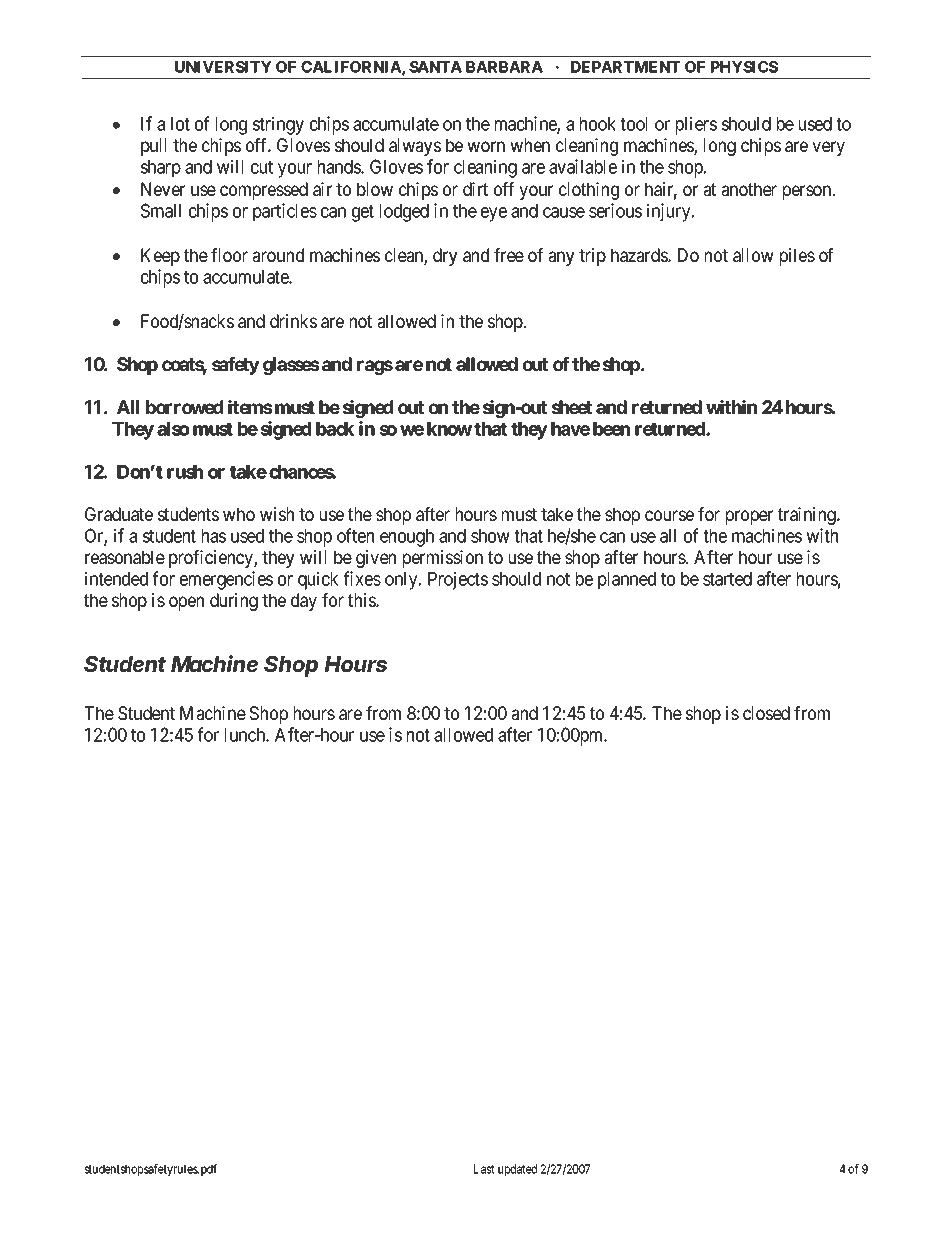 The image size is (952, 1233). What do you see at coordinates (362, 600) in the document?
I see `this` at bounding box center [362, 600].
